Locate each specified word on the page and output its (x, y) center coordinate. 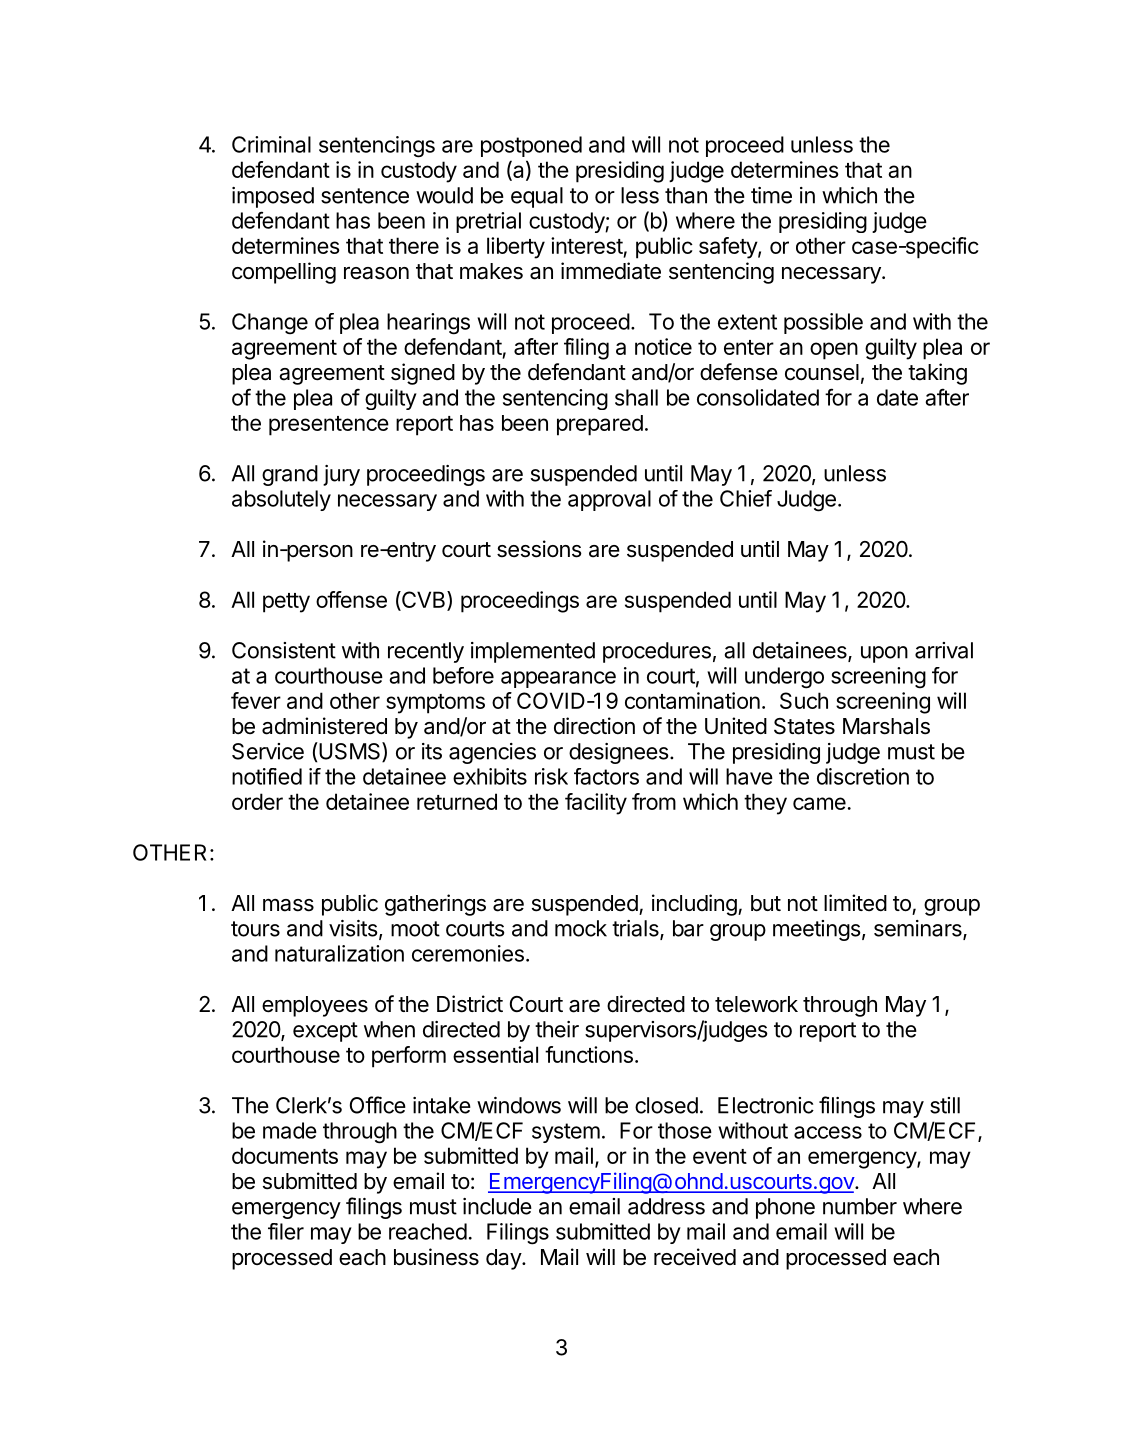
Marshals (886, 726)
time (771, 195)
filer (286, 1231)
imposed (273, 197)
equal (537, 197)
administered (324, 726)
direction (594, 725)
